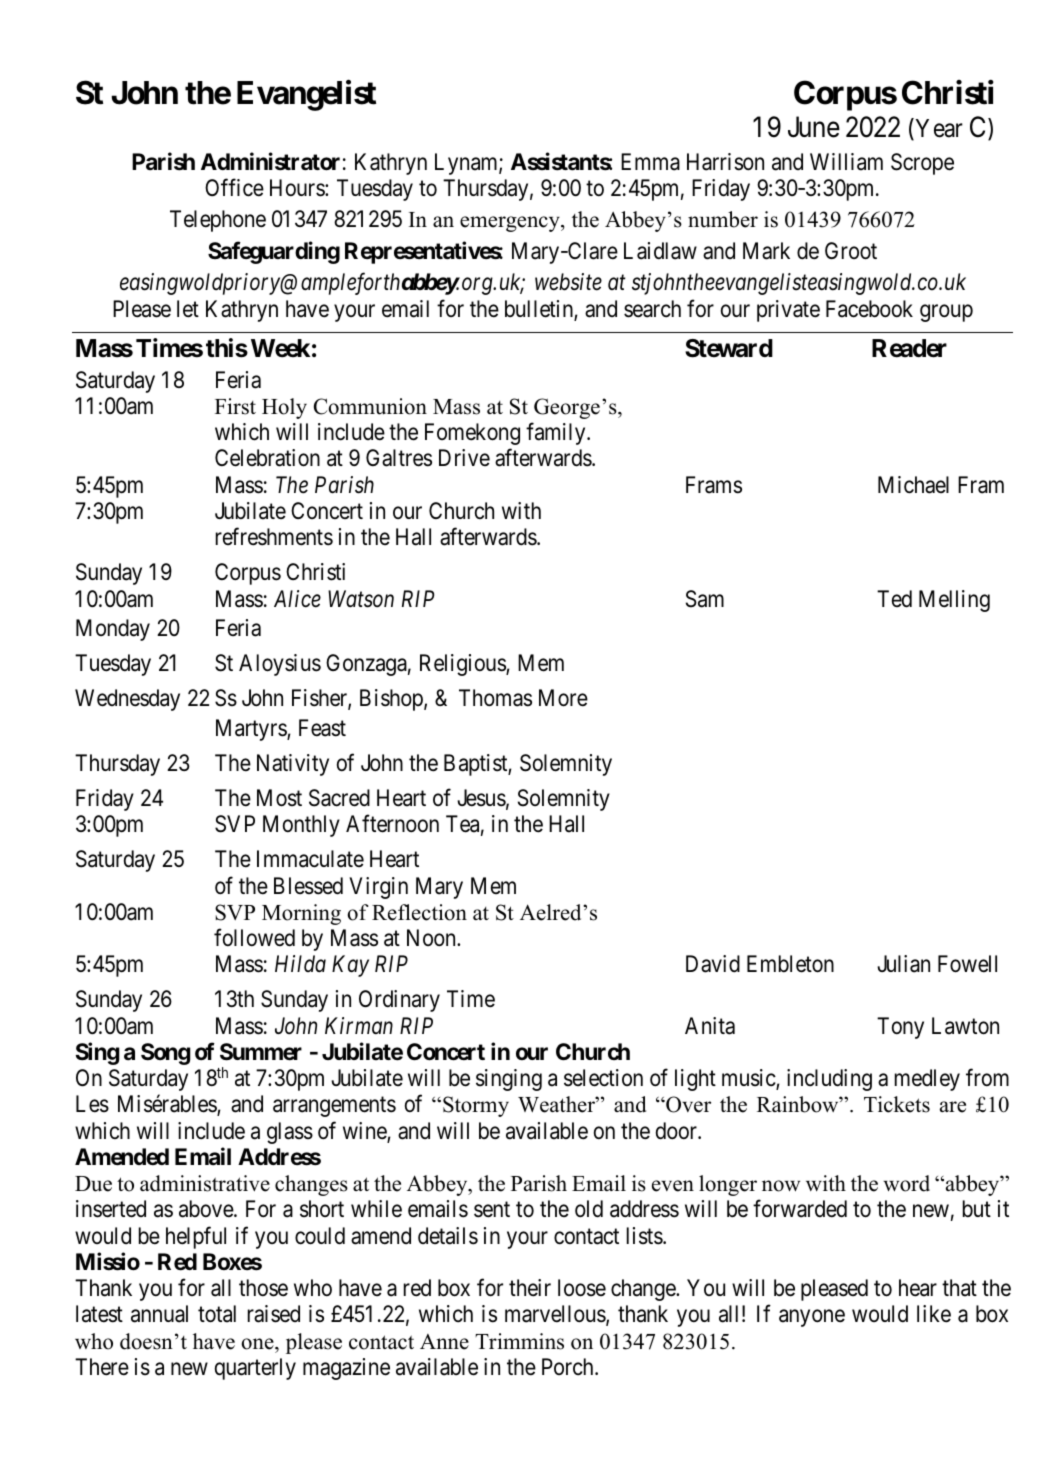 The image size is (1045, 1478). Describe the element at coordinates (234, 187) in the document. I see `Office` at that location.
